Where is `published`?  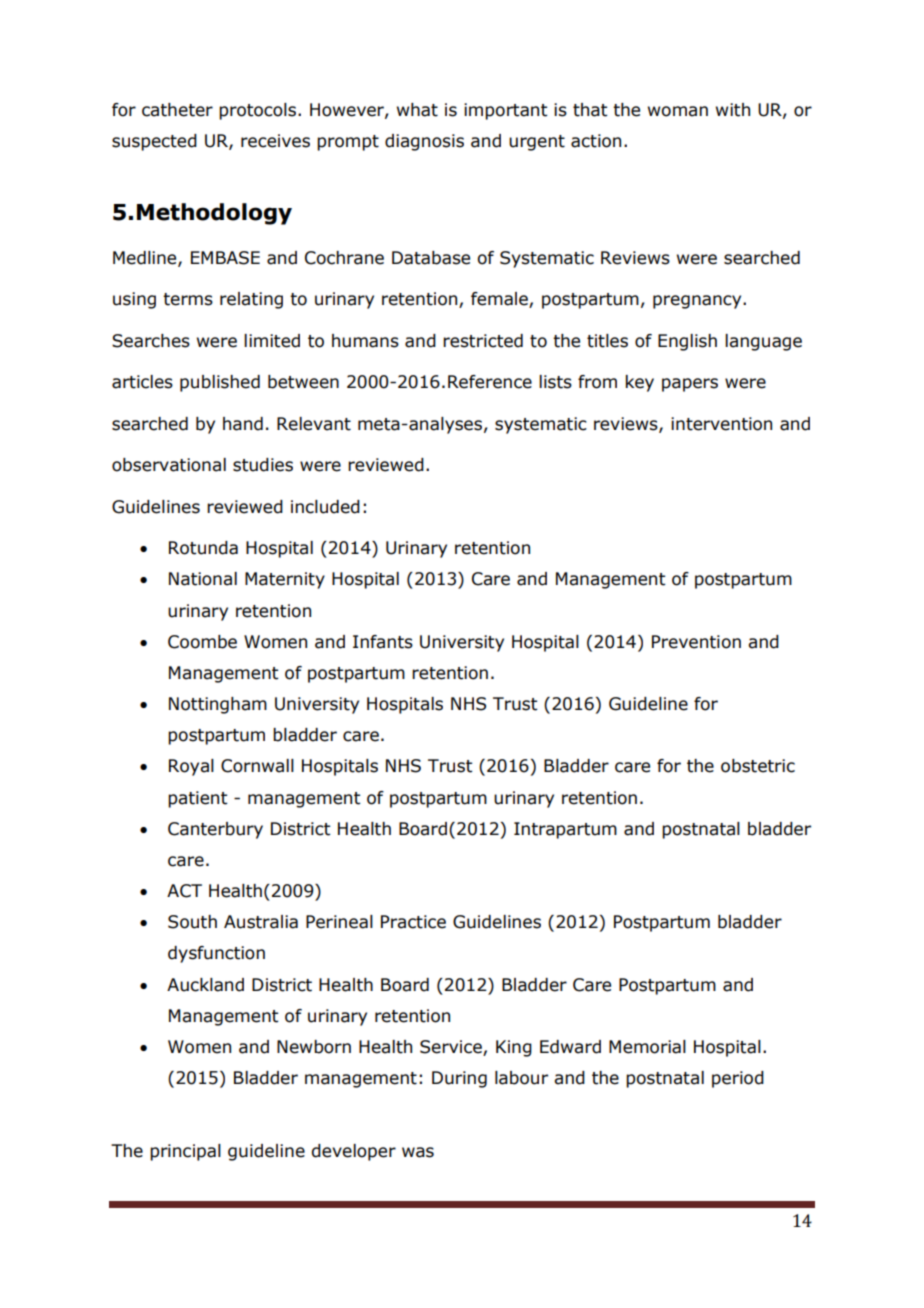
published is located at coordinates (220, 383).
